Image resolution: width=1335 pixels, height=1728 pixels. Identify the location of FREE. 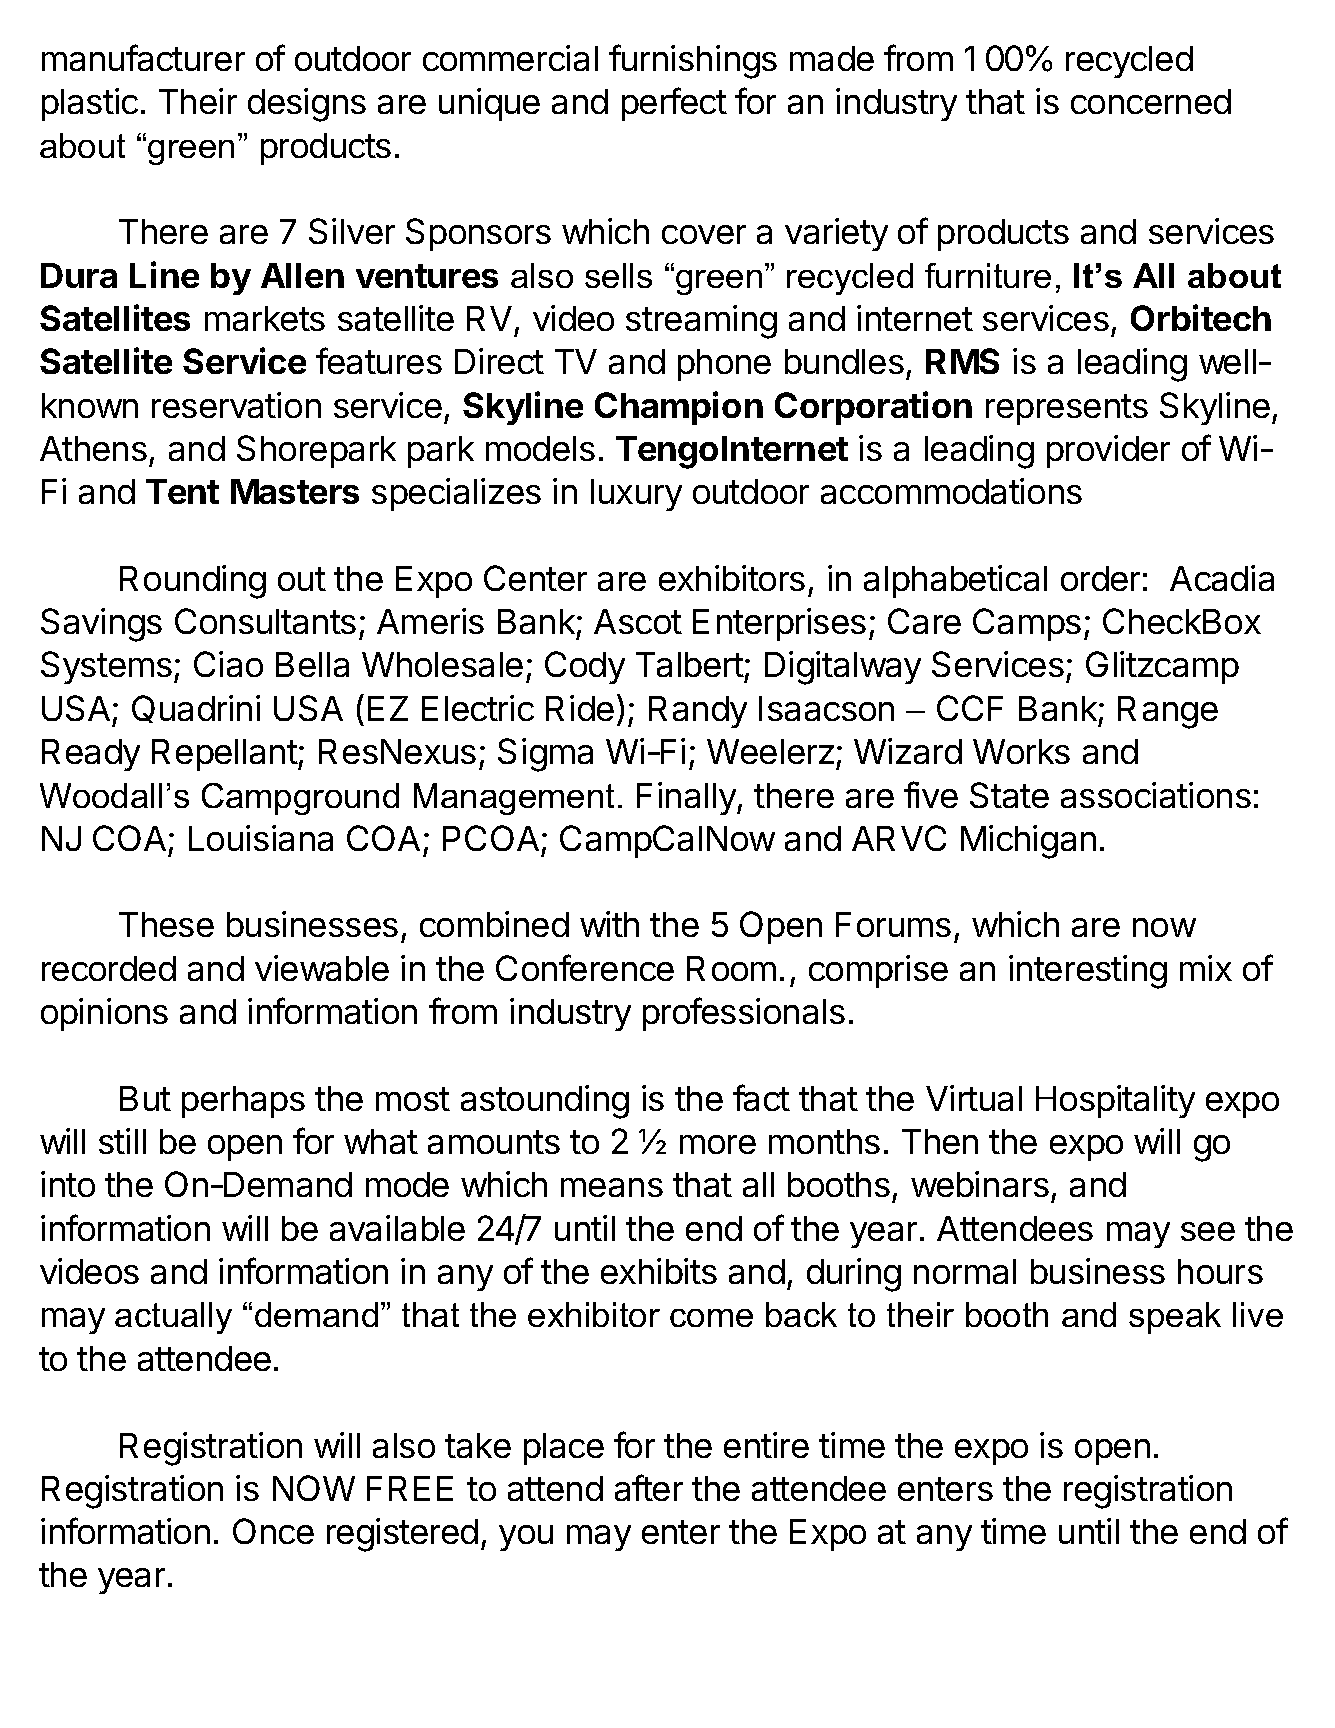
(410, 1488).
